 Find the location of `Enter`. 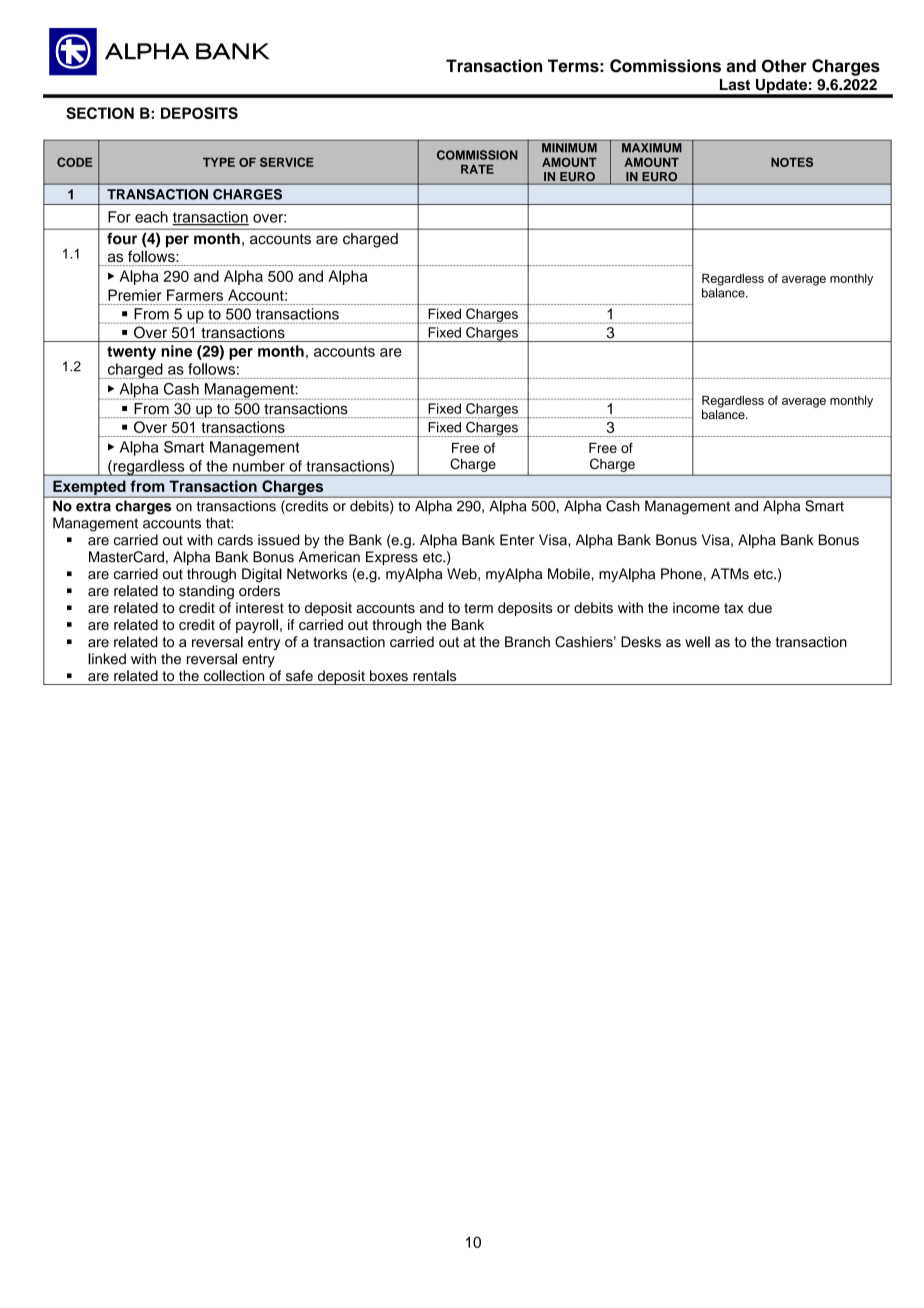

Enter is located at coordinates (517, 540).
